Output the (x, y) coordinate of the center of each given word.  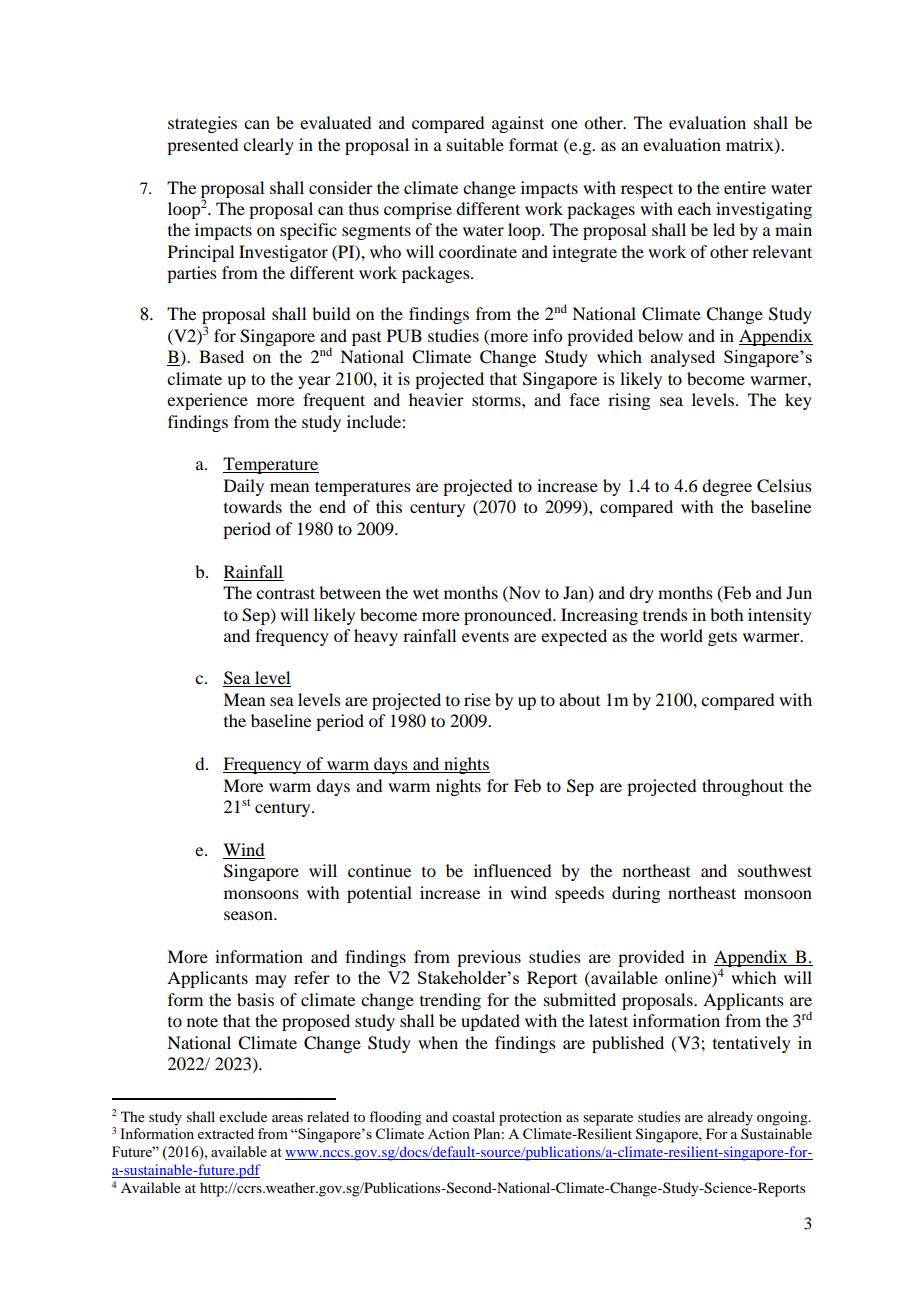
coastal (473, 1116)
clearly (268, 146)
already (730, 1118)
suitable (475, 144)
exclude (243, 1116)
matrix (751, 145)
